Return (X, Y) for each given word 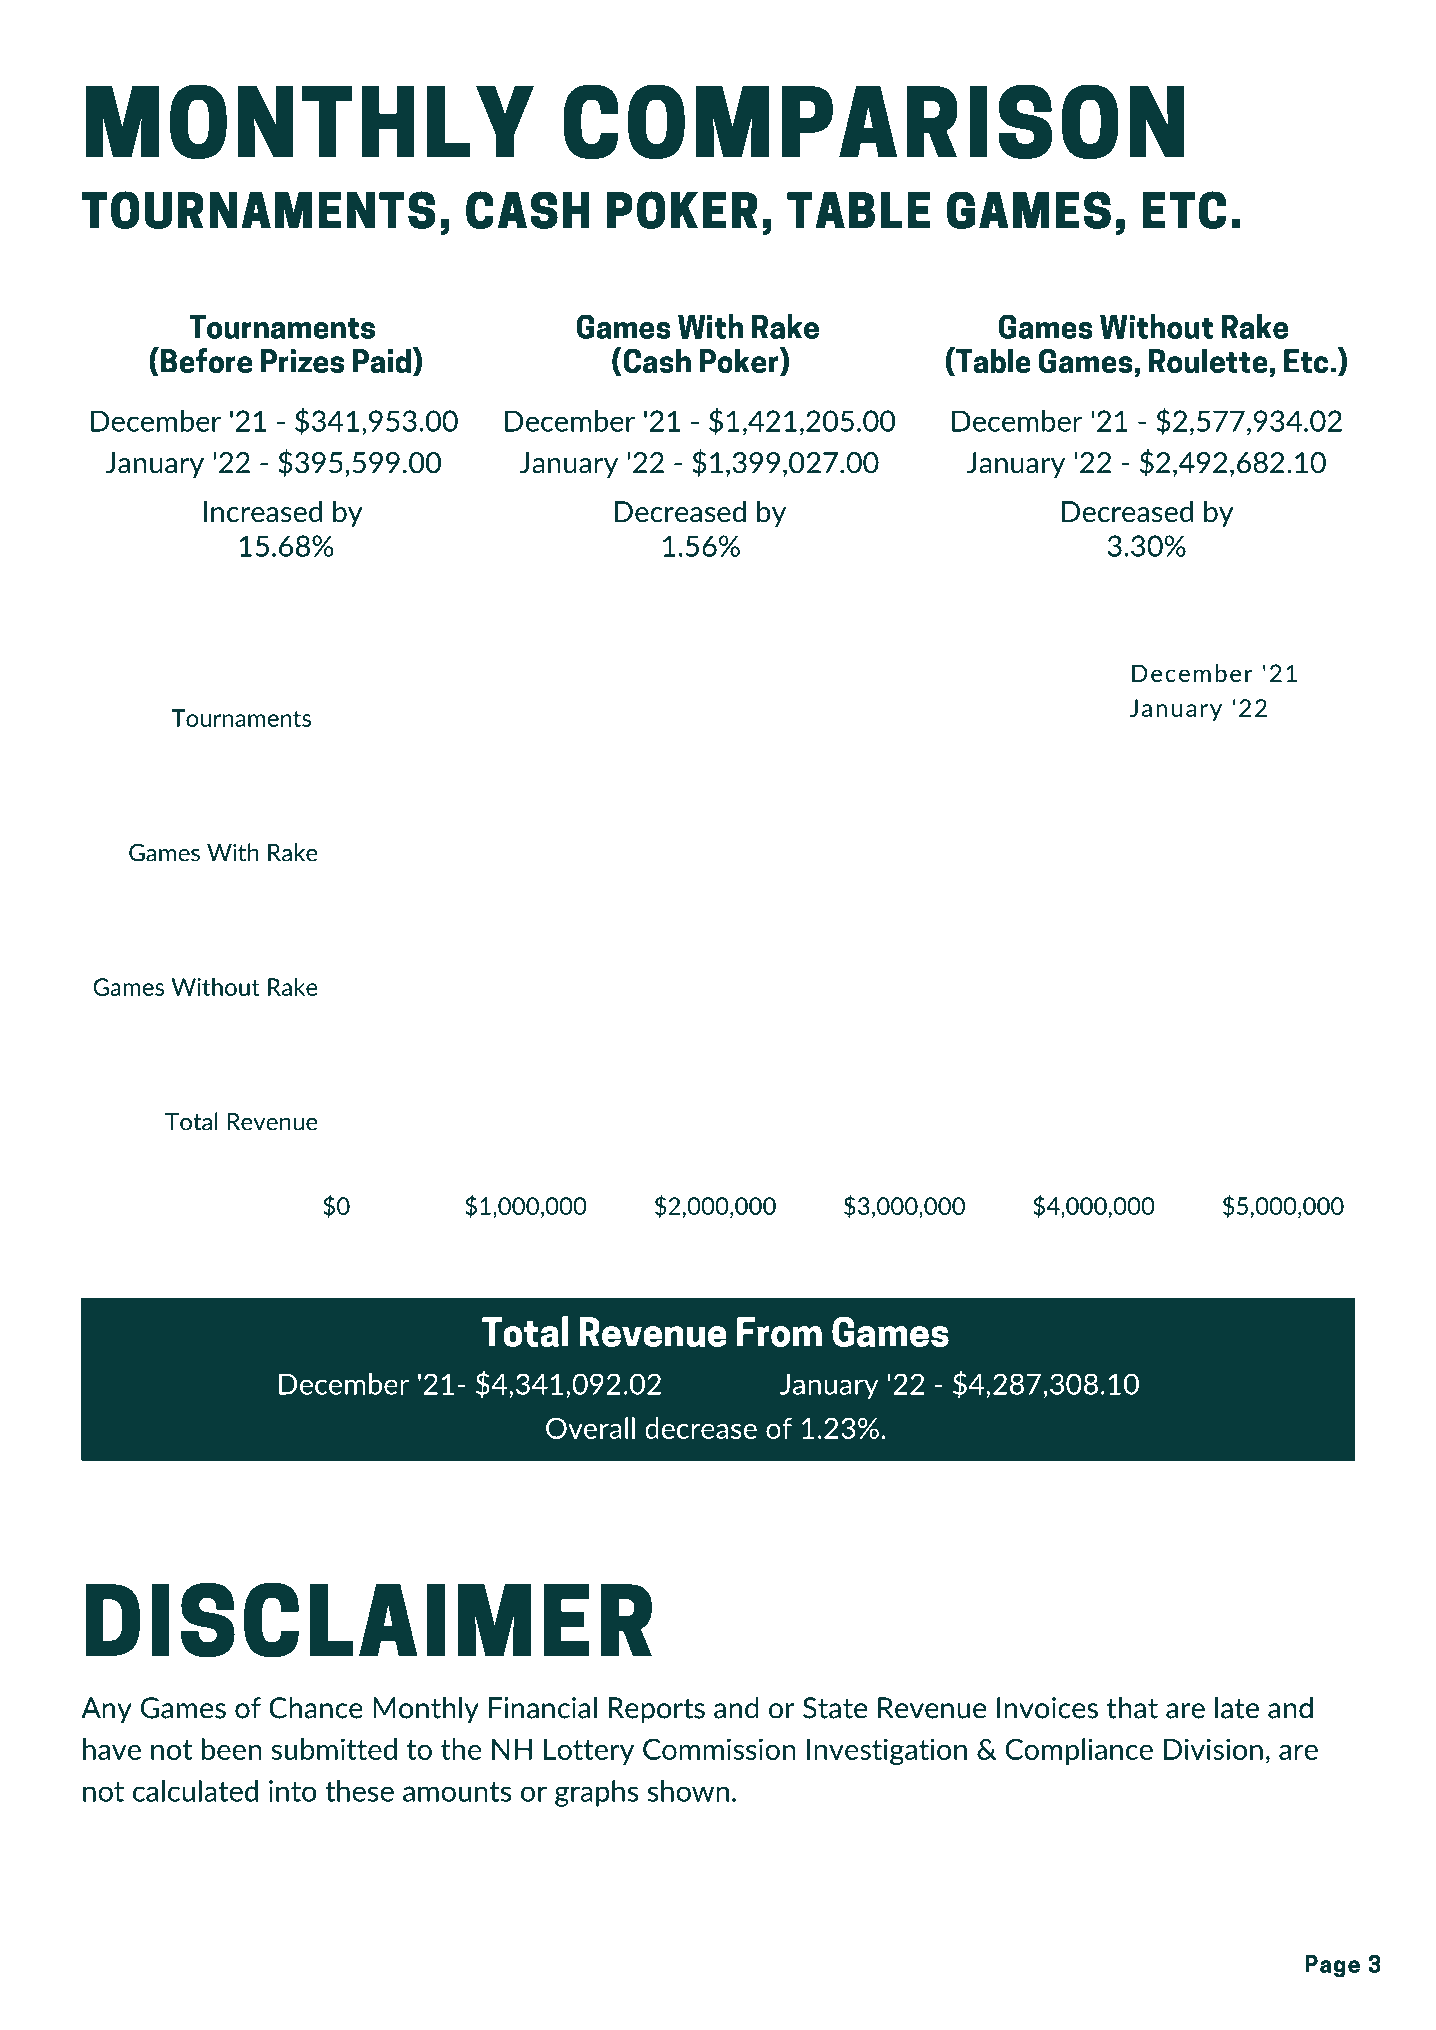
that (1132, 1708)
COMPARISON (873, 121)
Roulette (1208, 360)
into (293, 1791)
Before (206, 360)
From (779, 1332)
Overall (590, 1428)
